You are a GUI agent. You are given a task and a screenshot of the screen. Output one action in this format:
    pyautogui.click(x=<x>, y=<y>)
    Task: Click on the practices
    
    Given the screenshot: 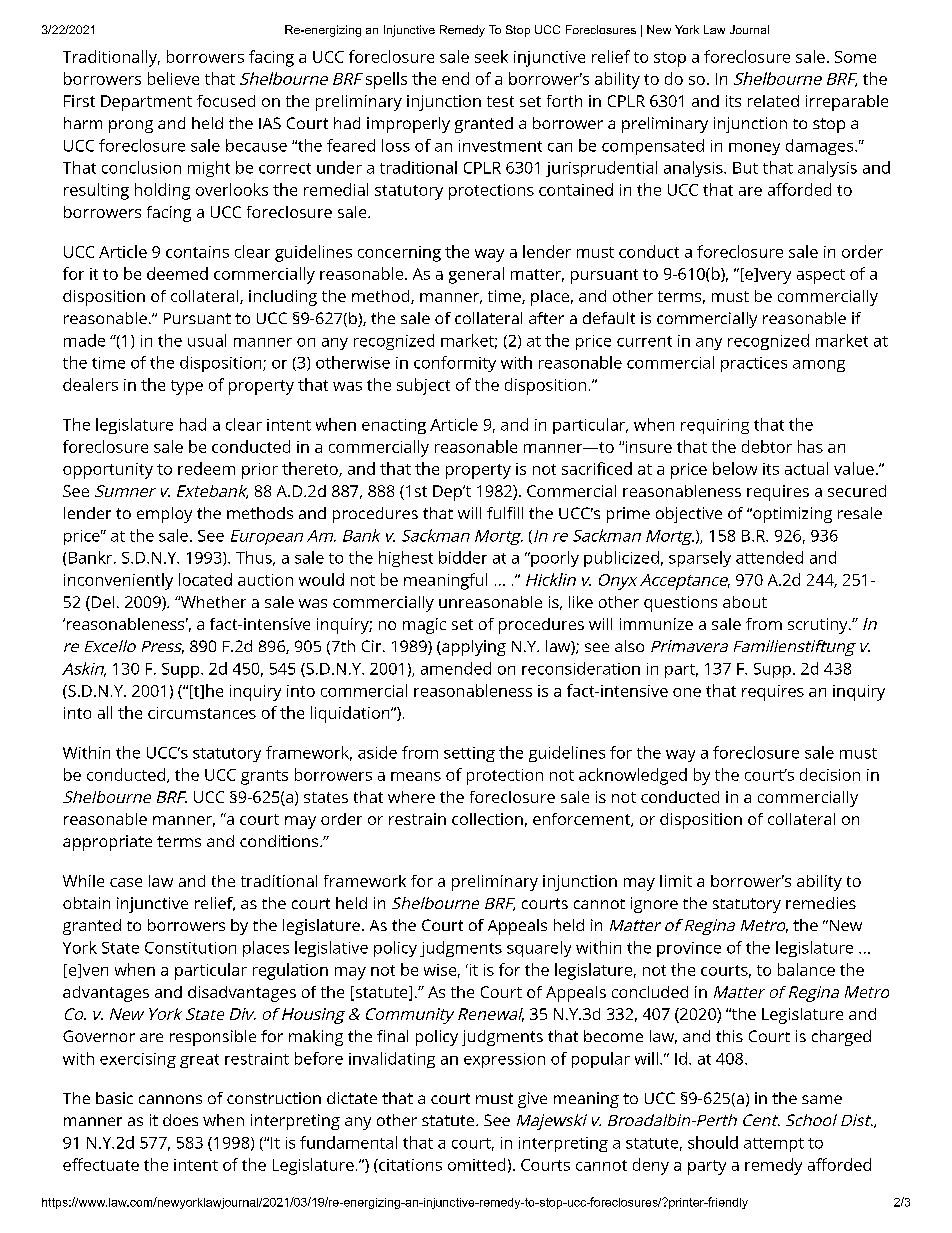 What is the action you would take?
    pyautogui.click(x=754, y=364)
